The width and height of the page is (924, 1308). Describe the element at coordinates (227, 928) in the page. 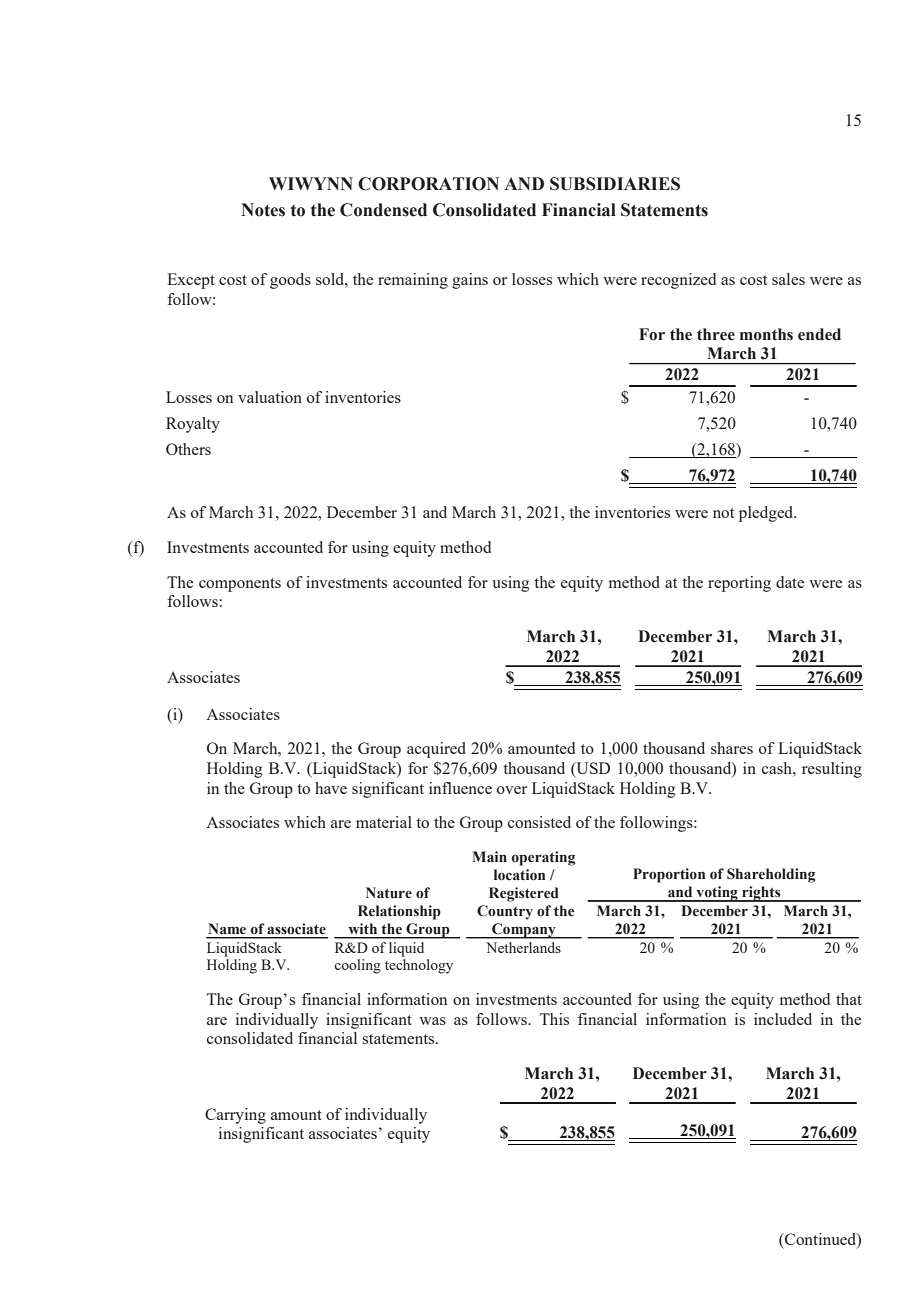

I see `Name` at that location.
